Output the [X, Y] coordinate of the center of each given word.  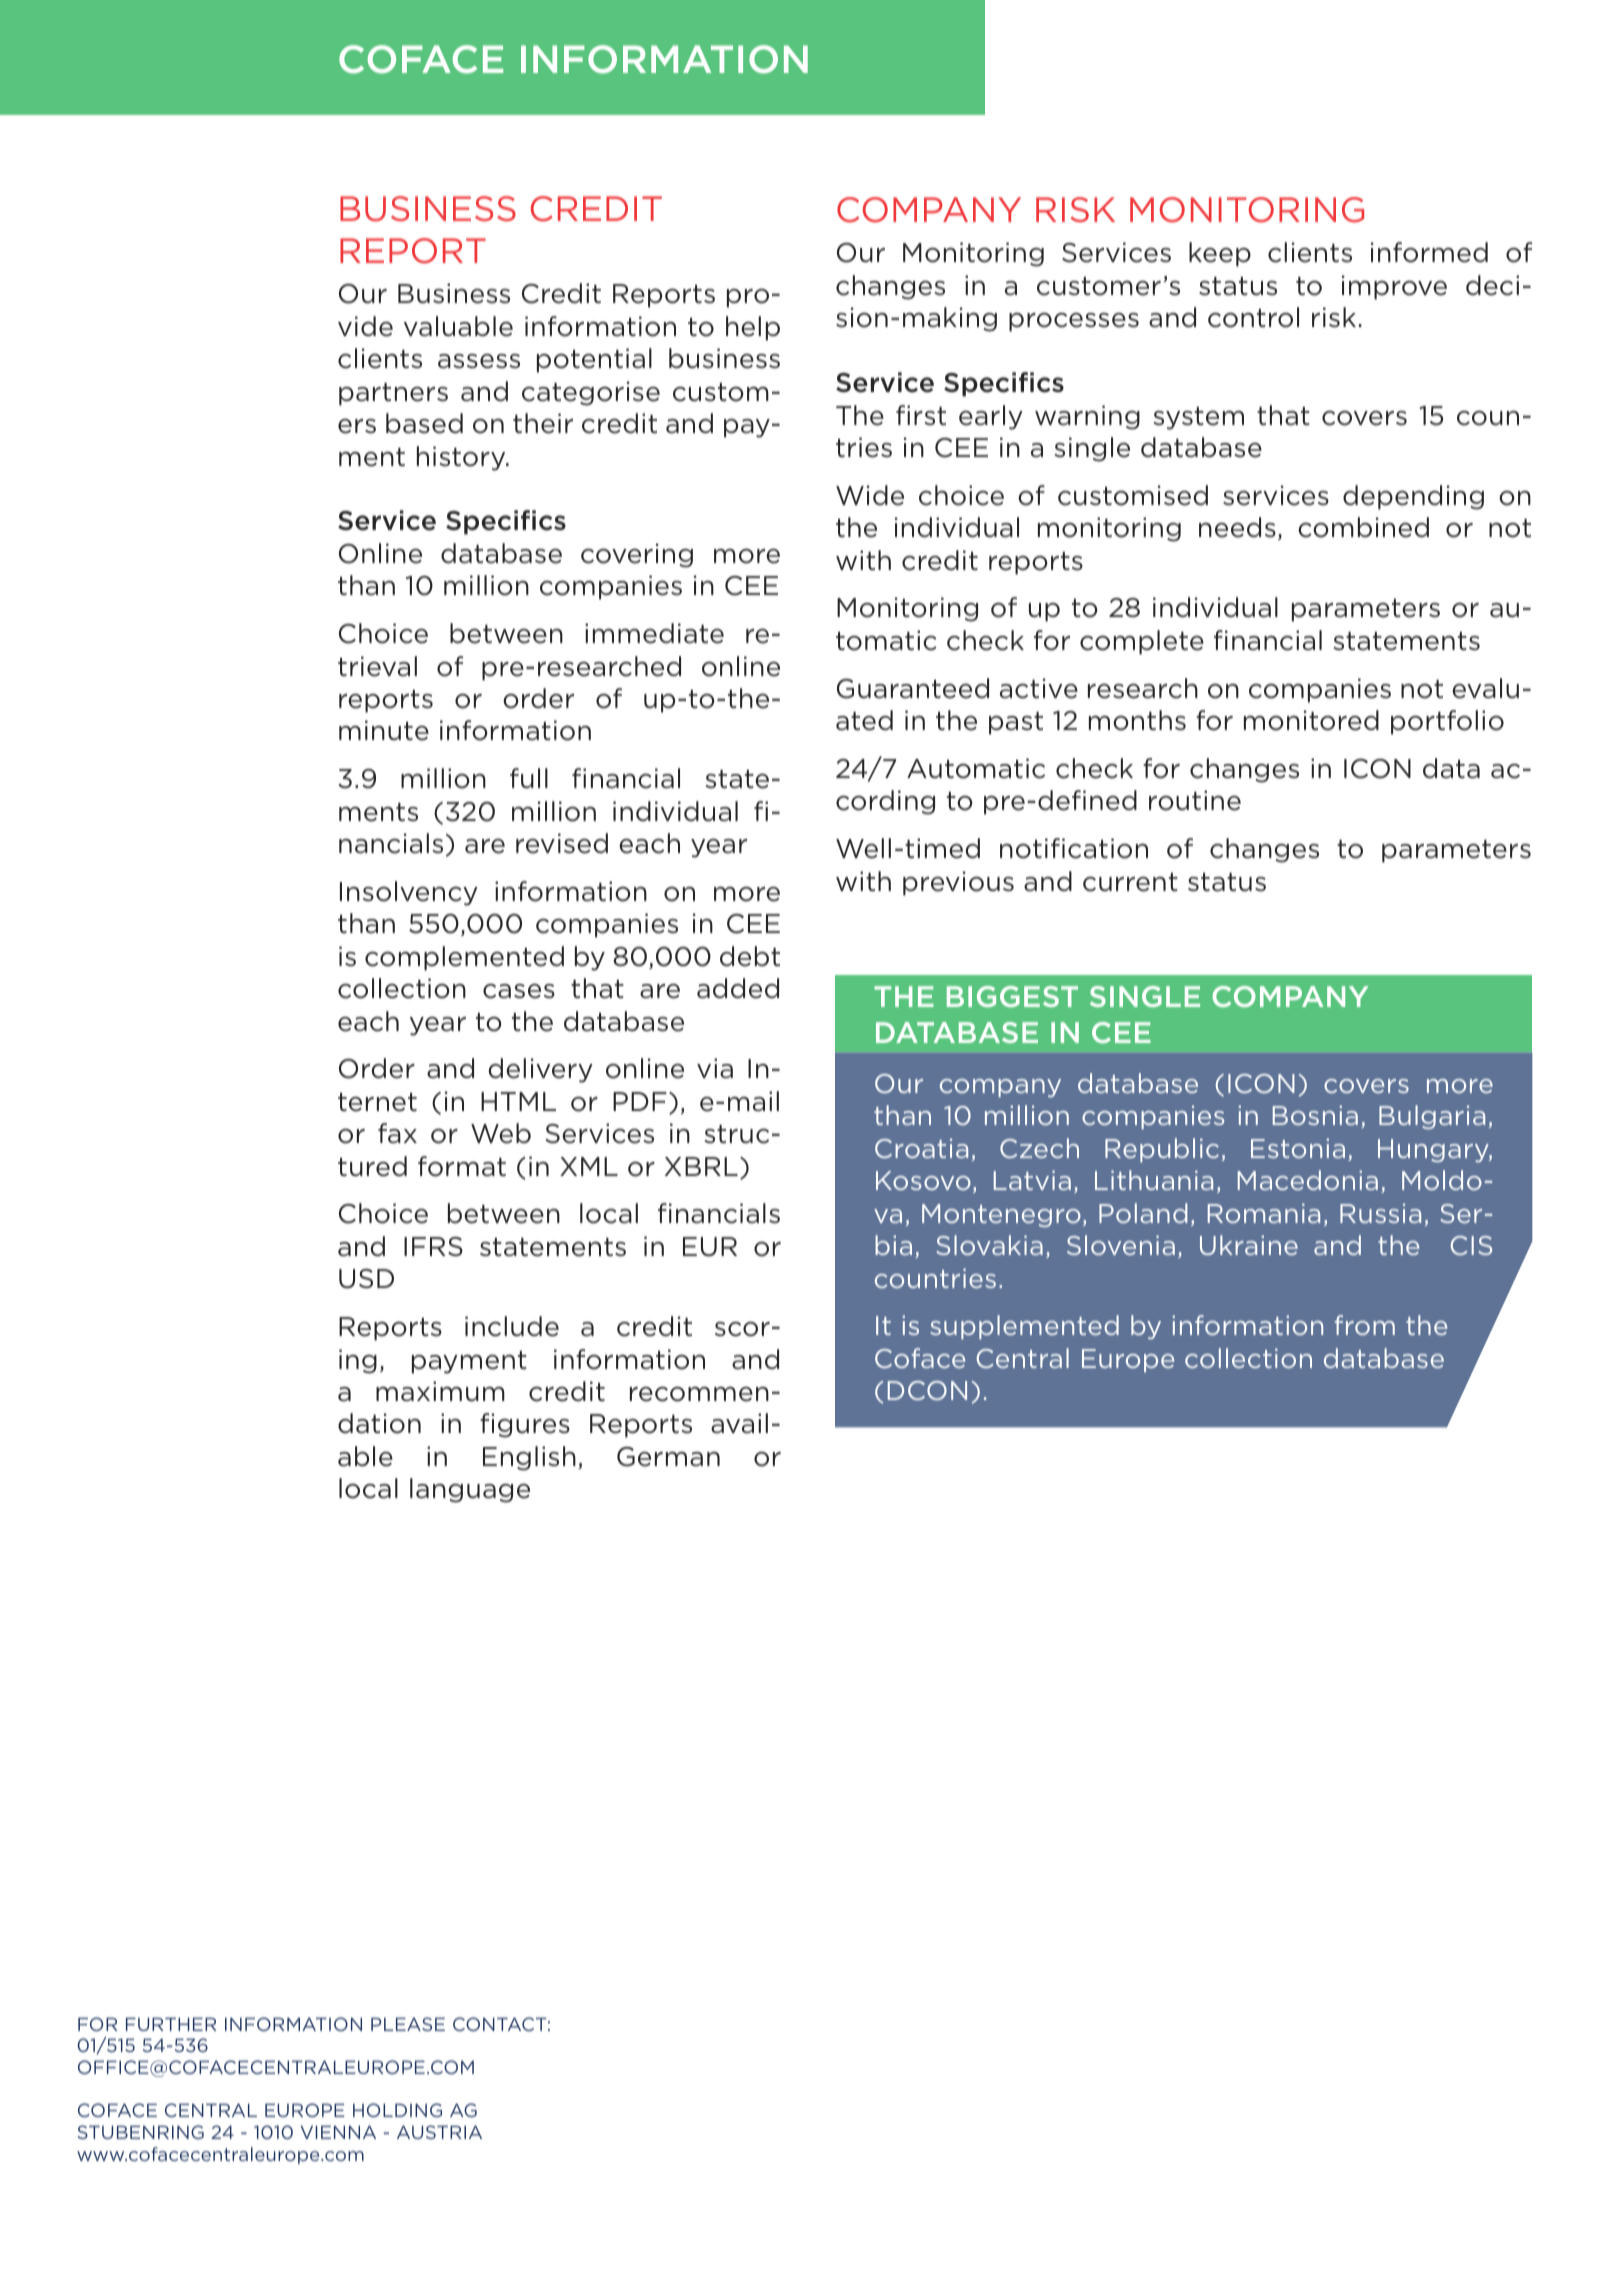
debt [750, 956]
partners [393, 394]
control [1253, 317]
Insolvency [409, 893]
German [668, 1457]
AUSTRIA [439, 2132]
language [470, 1490]
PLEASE [408, 2024]
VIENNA [338, 2132]
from [1365, 1325]
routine [1195, 800]
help [753, 328]
